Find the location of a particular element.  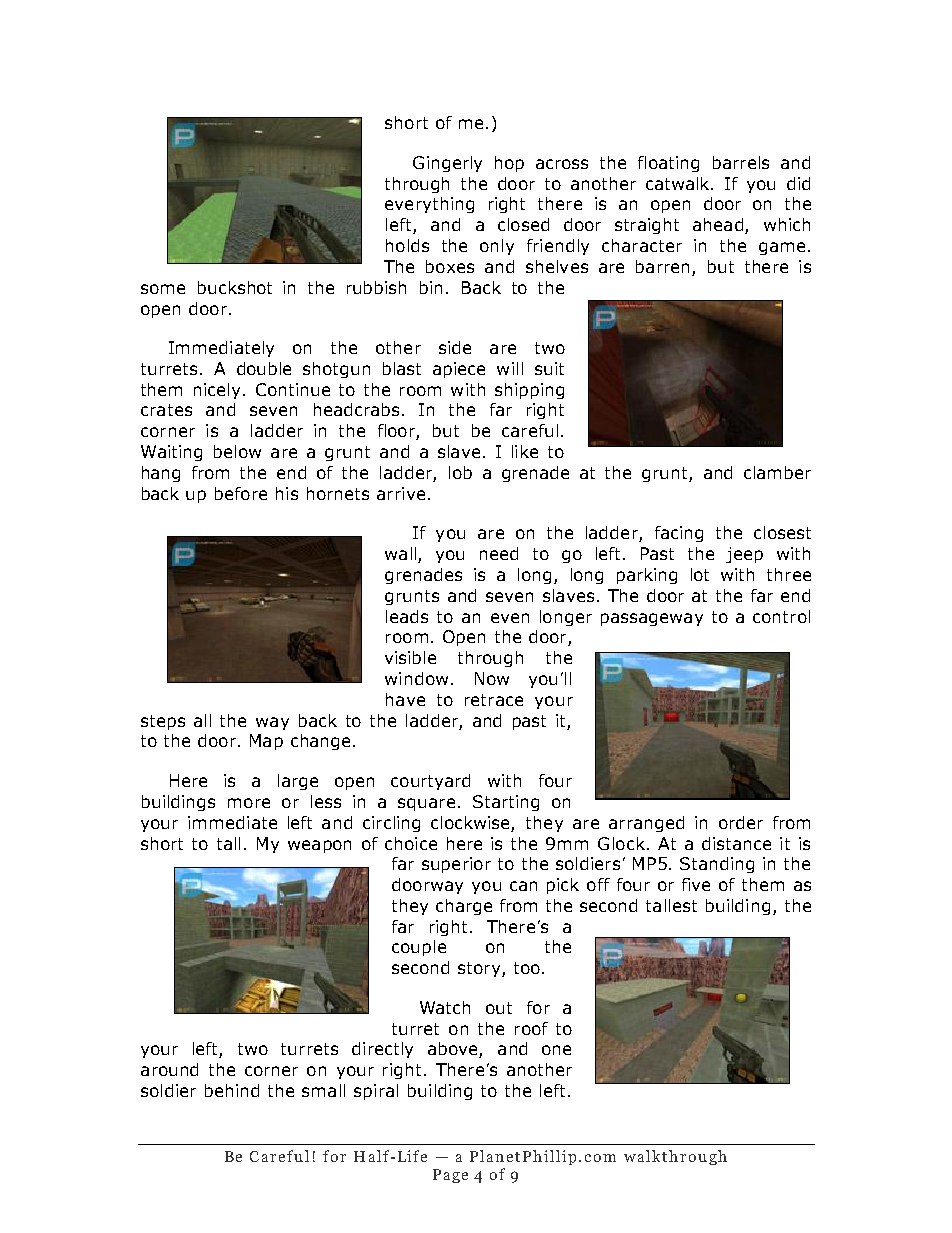

Map is located at coordinates (266, 742).
